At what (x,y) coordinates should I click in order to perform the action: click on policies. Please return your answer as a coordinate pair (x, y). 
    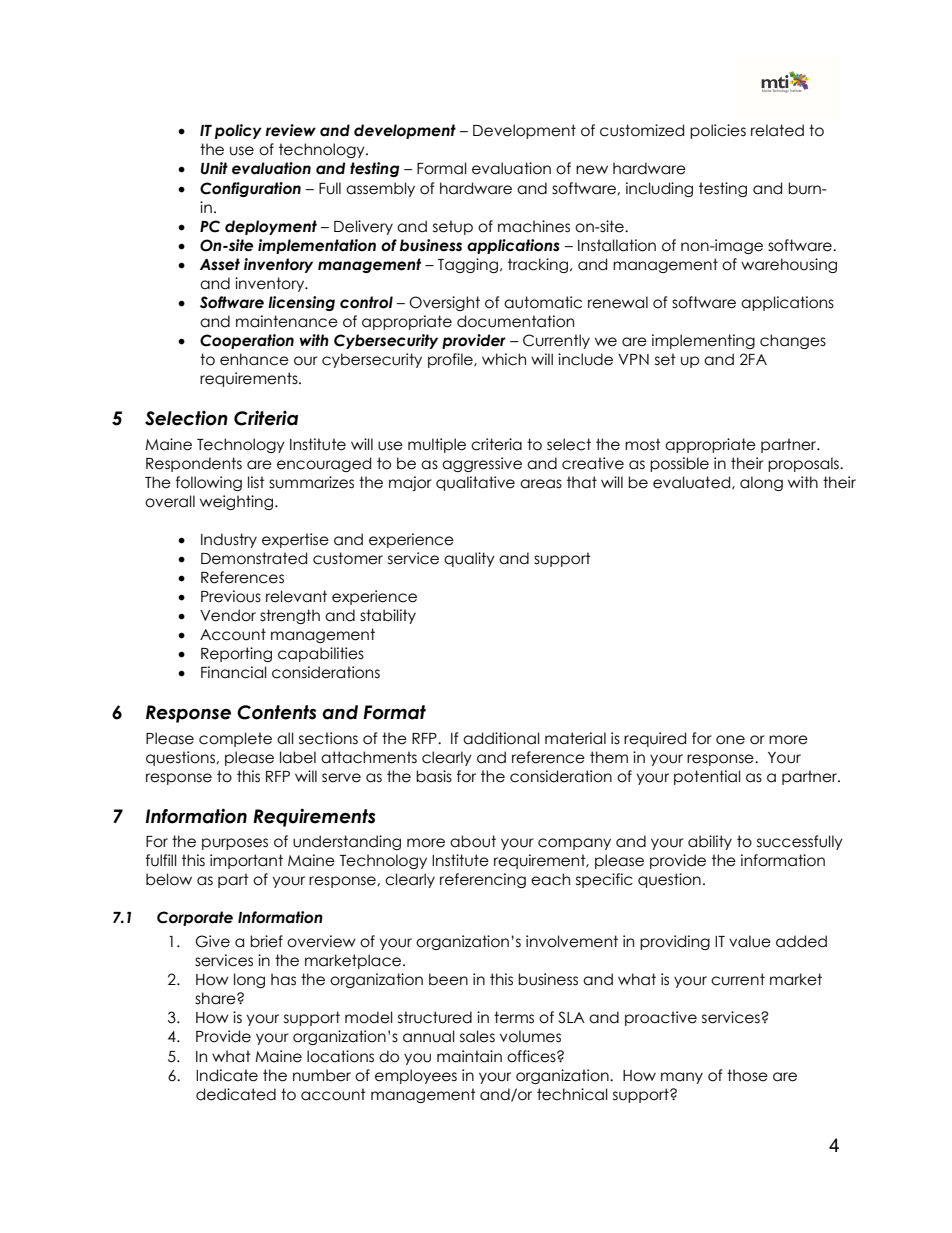
    Looking at the image, I should click on (718, 131).
